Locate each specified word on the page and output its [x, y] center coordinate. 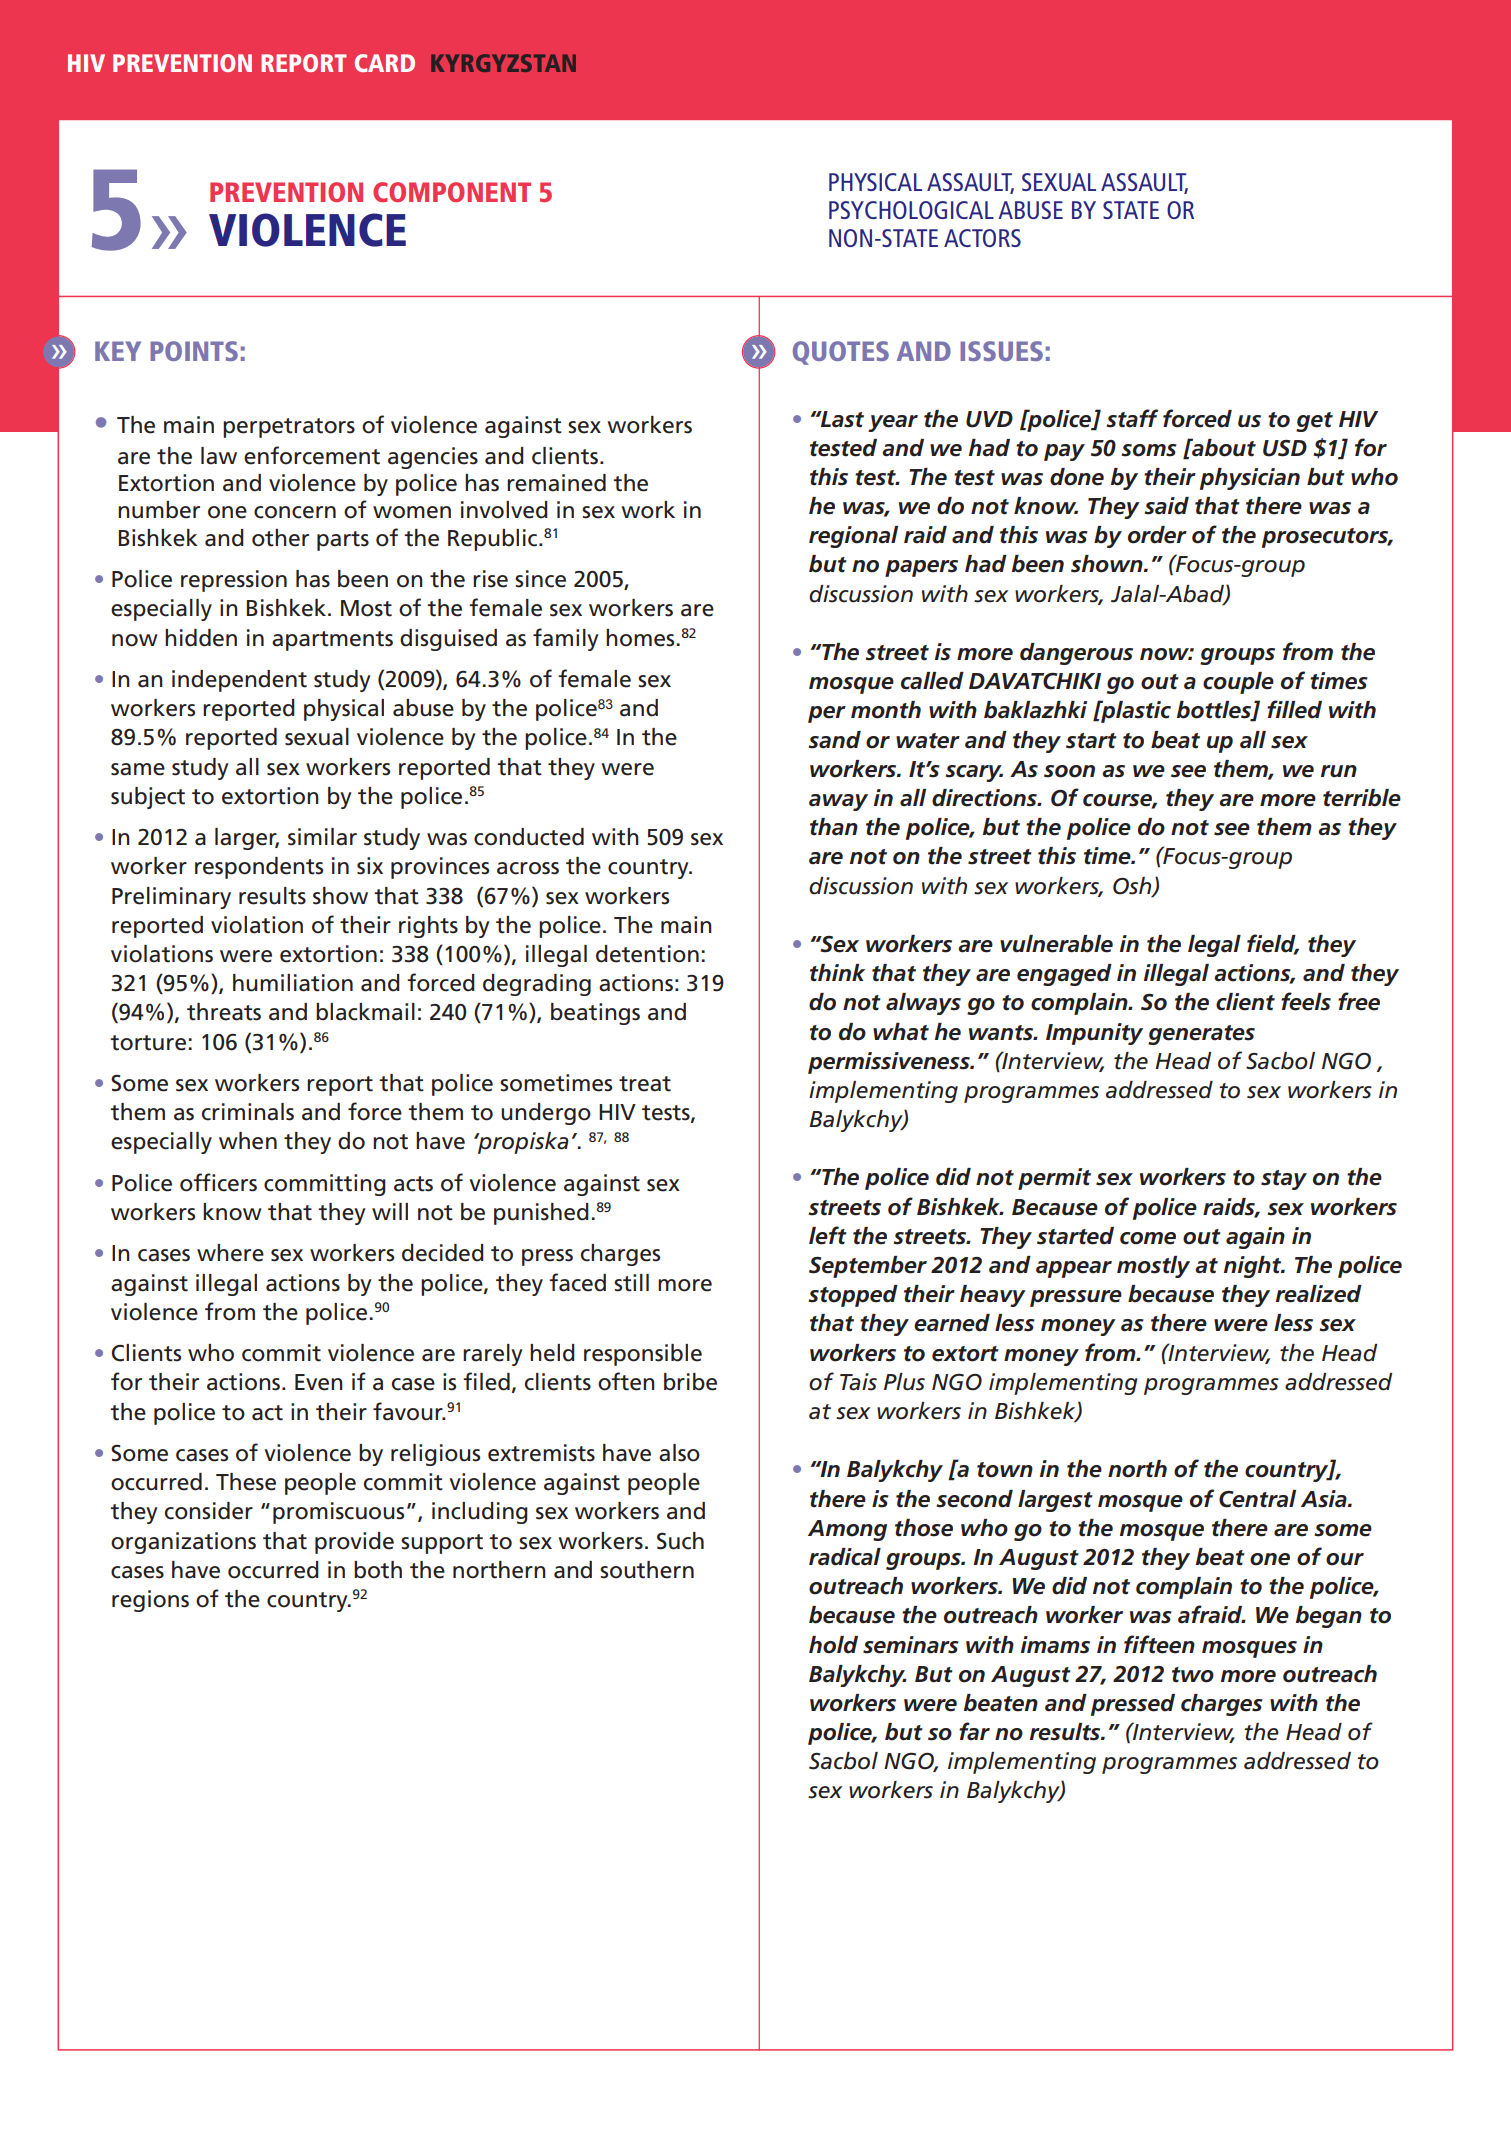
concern [295, 512]
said [1166, 506]
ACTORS [982, 238]
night [1254, 1267]
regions [150, 1601]
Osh [1133, 886]
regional [853, 537]
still [631, 1283]
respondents [259, 868]
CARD [385, 63]
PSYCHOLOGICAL [911, 210]
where [230, 1253]
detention [647, 954]
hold [833, 1645]
